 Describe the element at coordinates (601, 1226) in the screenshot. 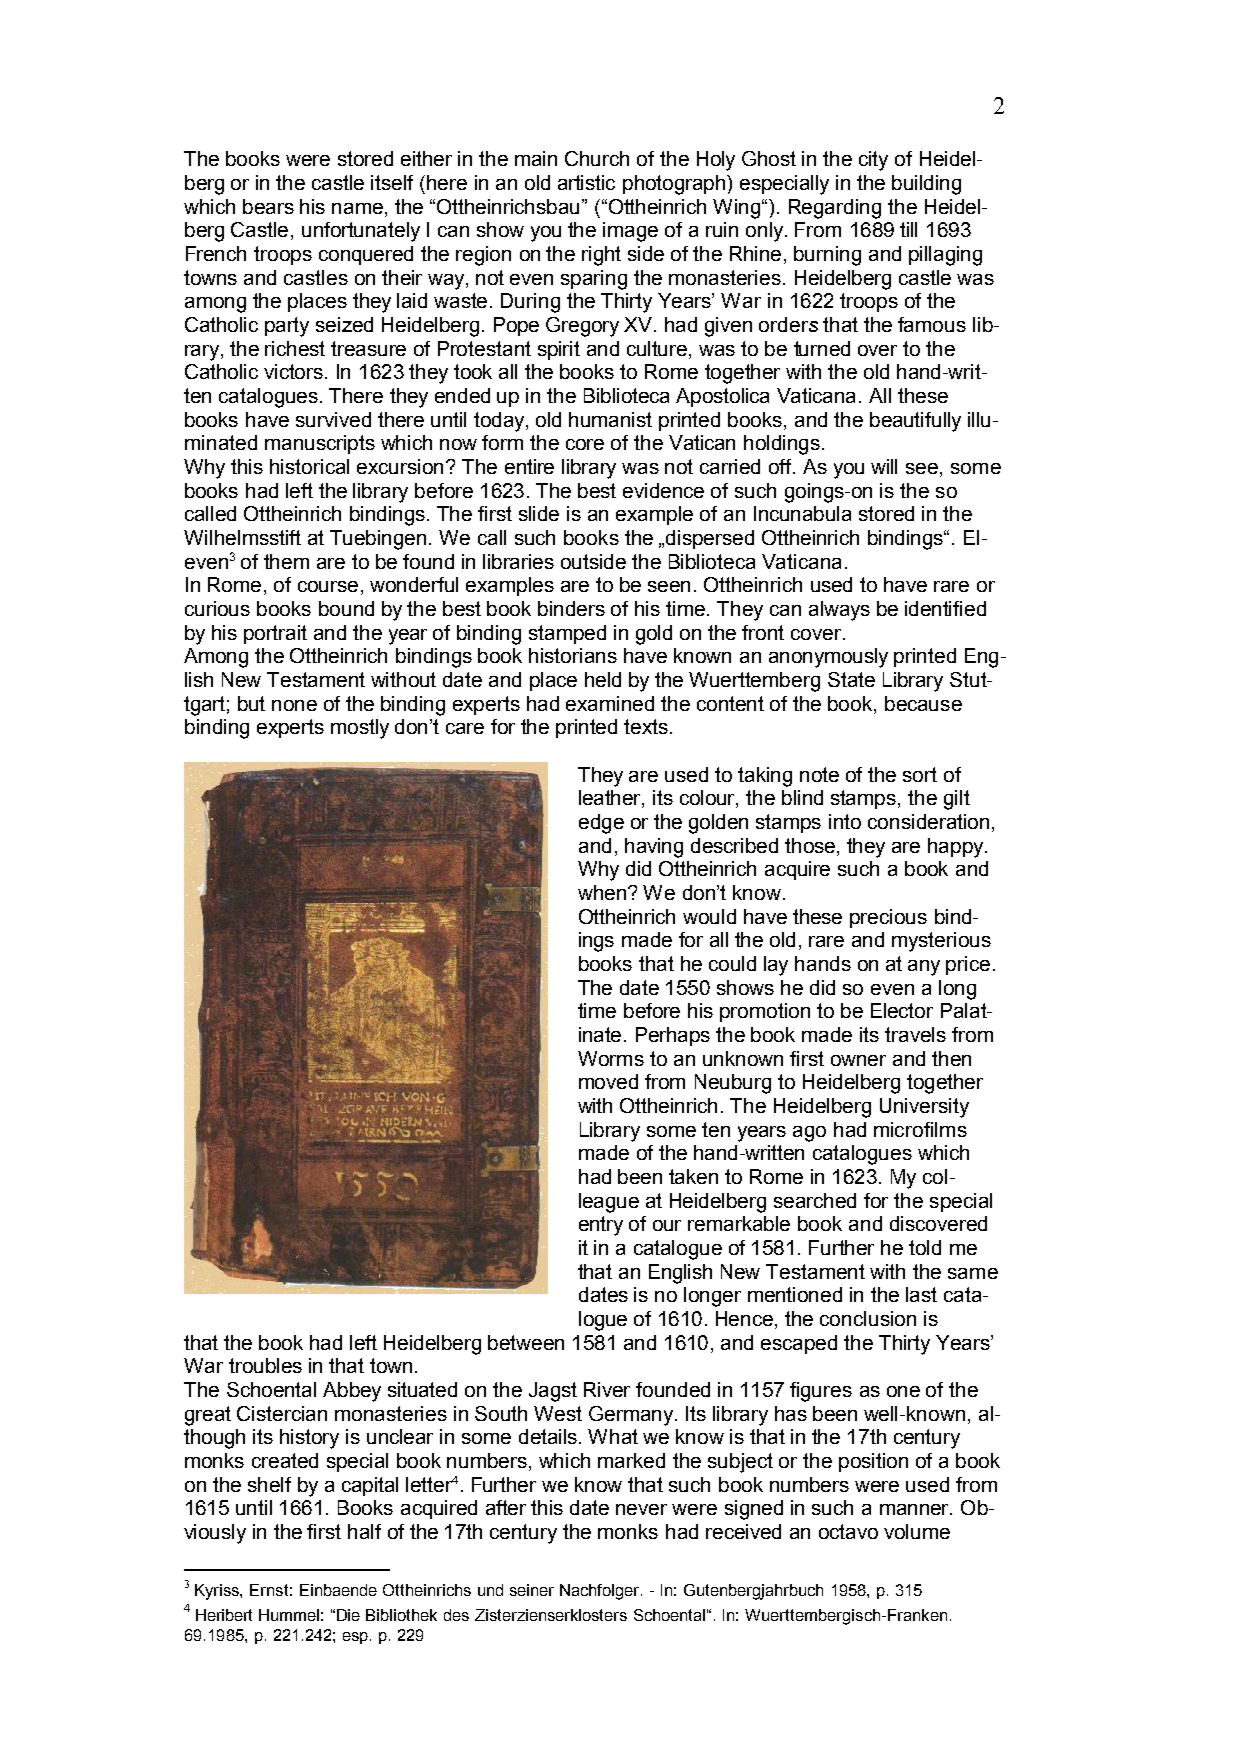

I see `entry` at that location.
